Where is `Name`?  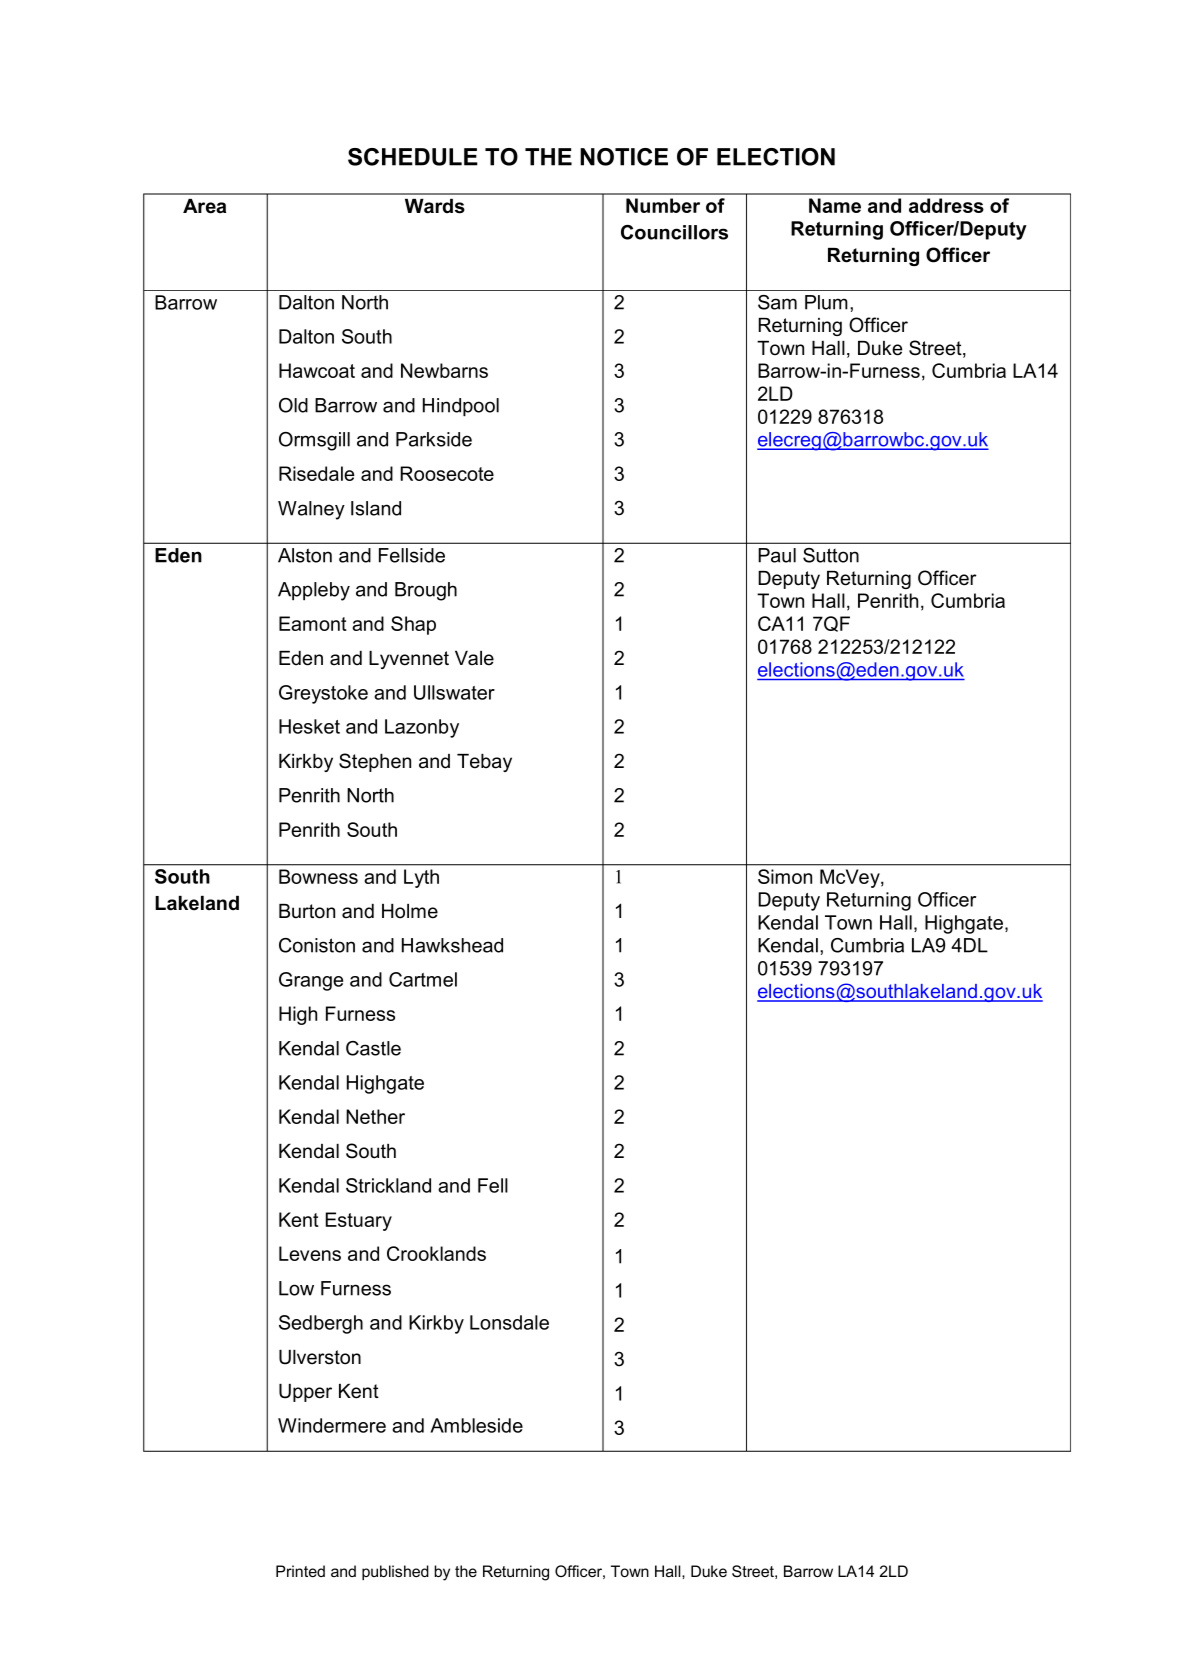 Name is located at coordinates (835, 205).
